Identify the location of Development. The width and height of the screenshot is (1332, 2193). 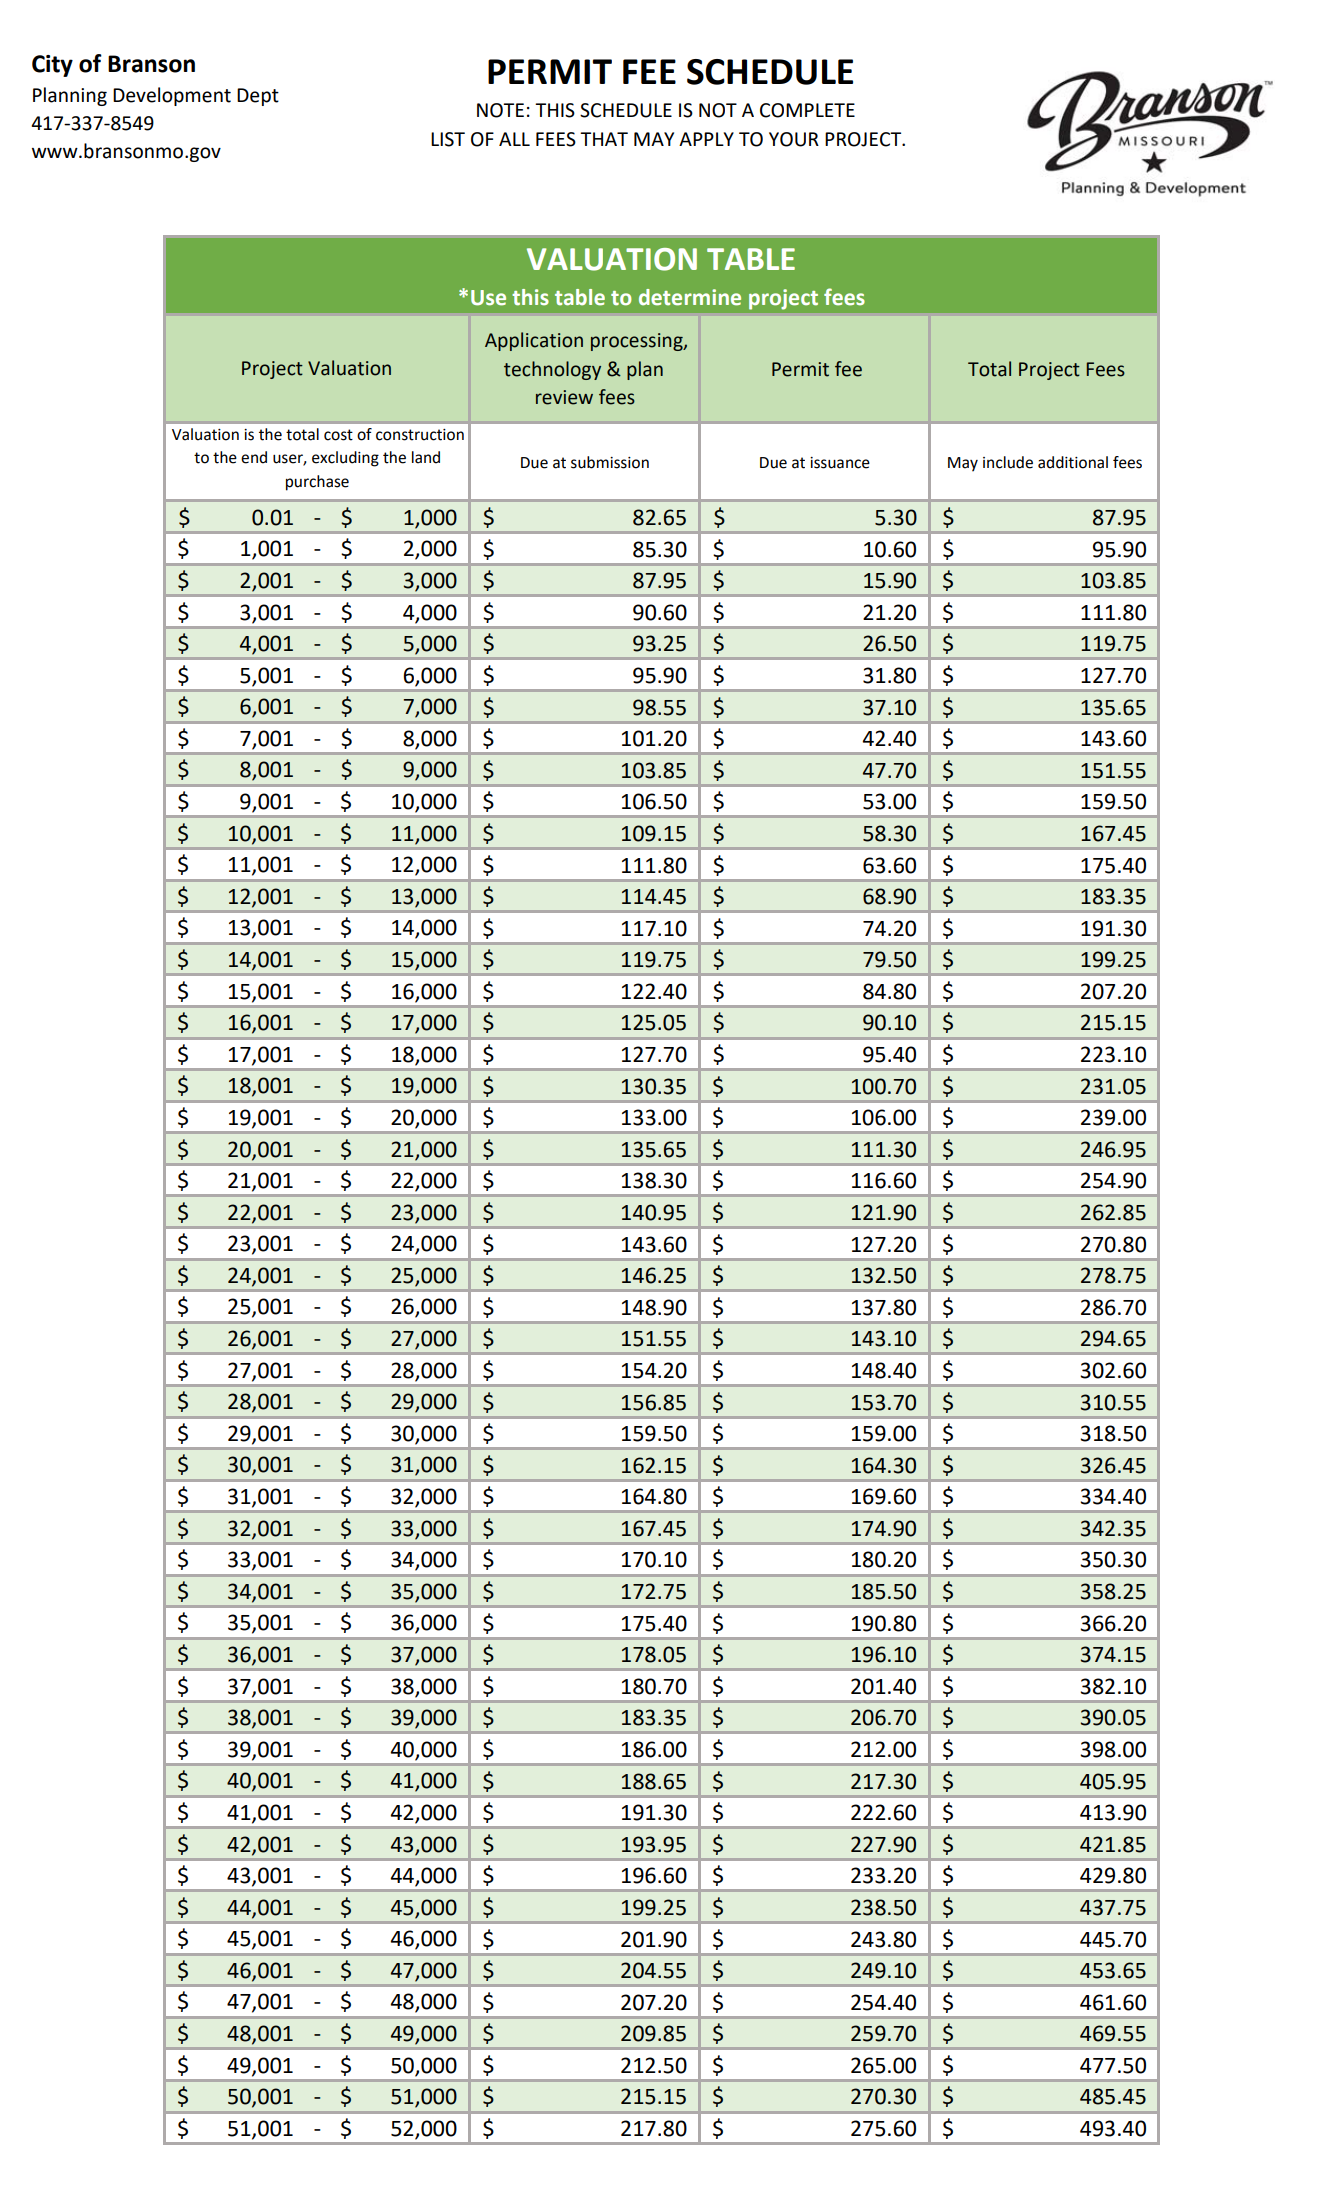
(172, 96).
